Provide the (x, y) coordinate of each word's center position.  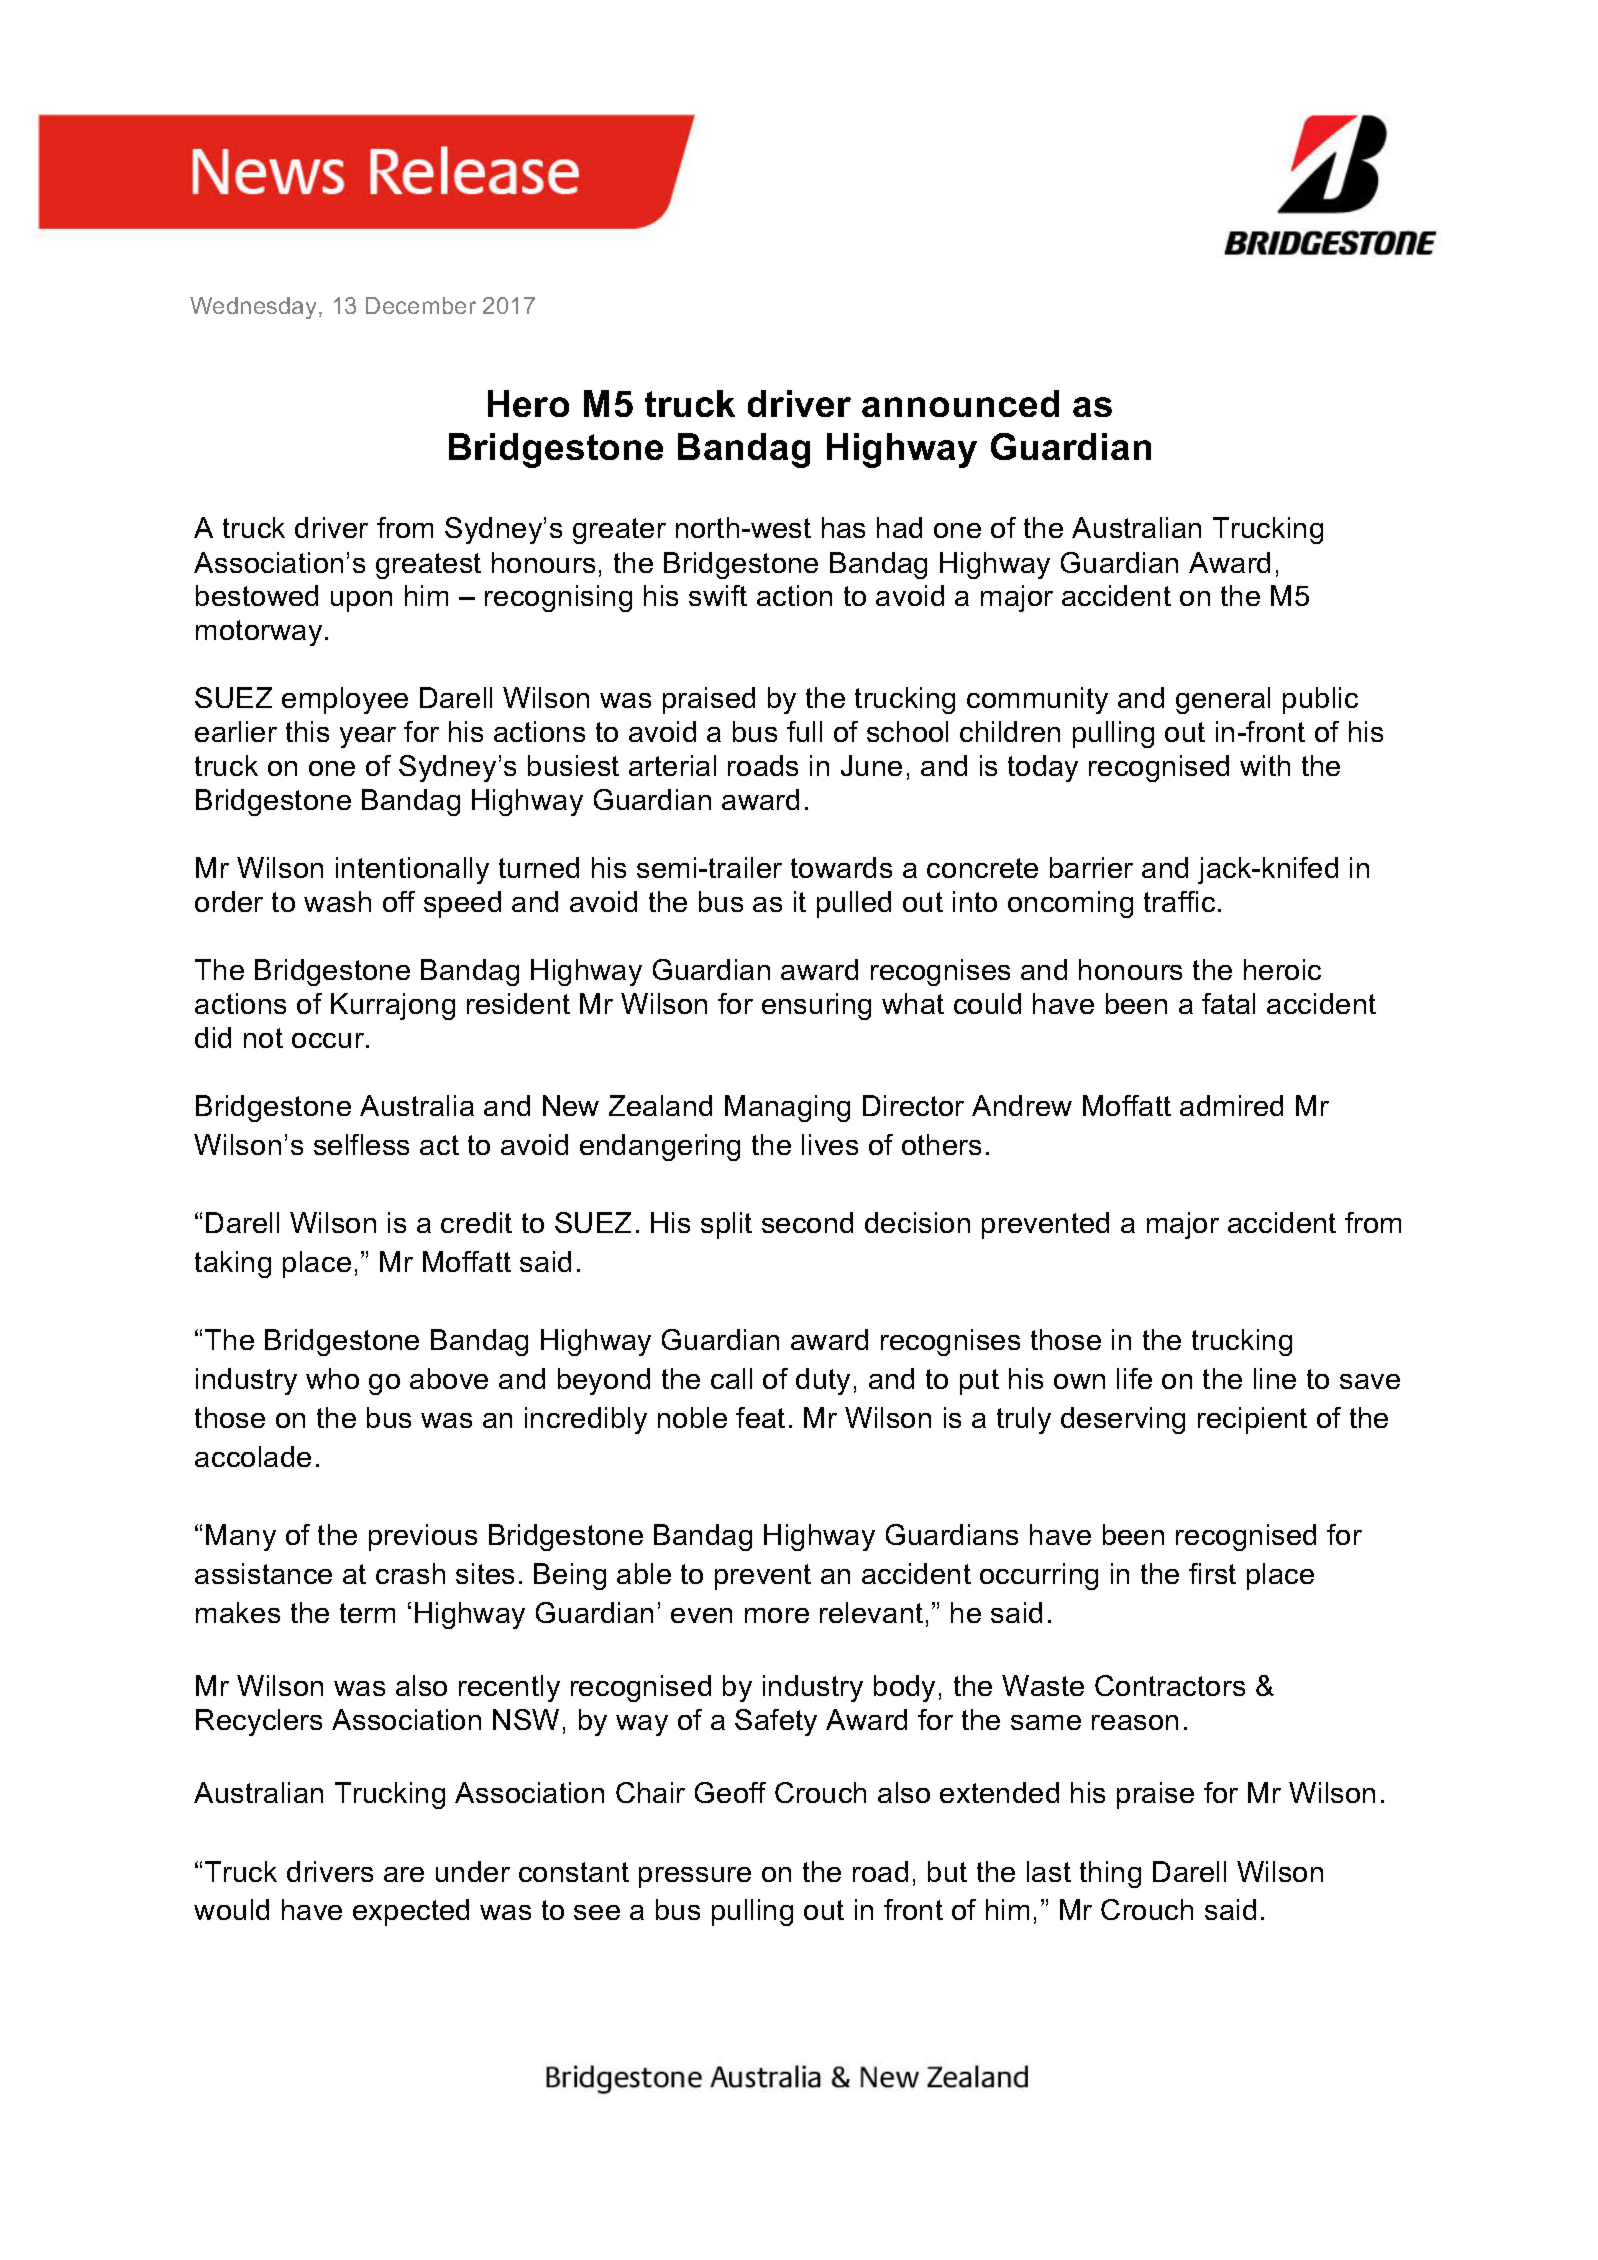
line (1275, 1378)
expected (411, 1912)
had (899, 527)
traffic (1179, 901)
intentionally (412, 870)
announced (960, 403)
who (332, 1378)
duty (823, 1381)
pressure (695, 1877)
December (421, 305)
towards (841, 867)
